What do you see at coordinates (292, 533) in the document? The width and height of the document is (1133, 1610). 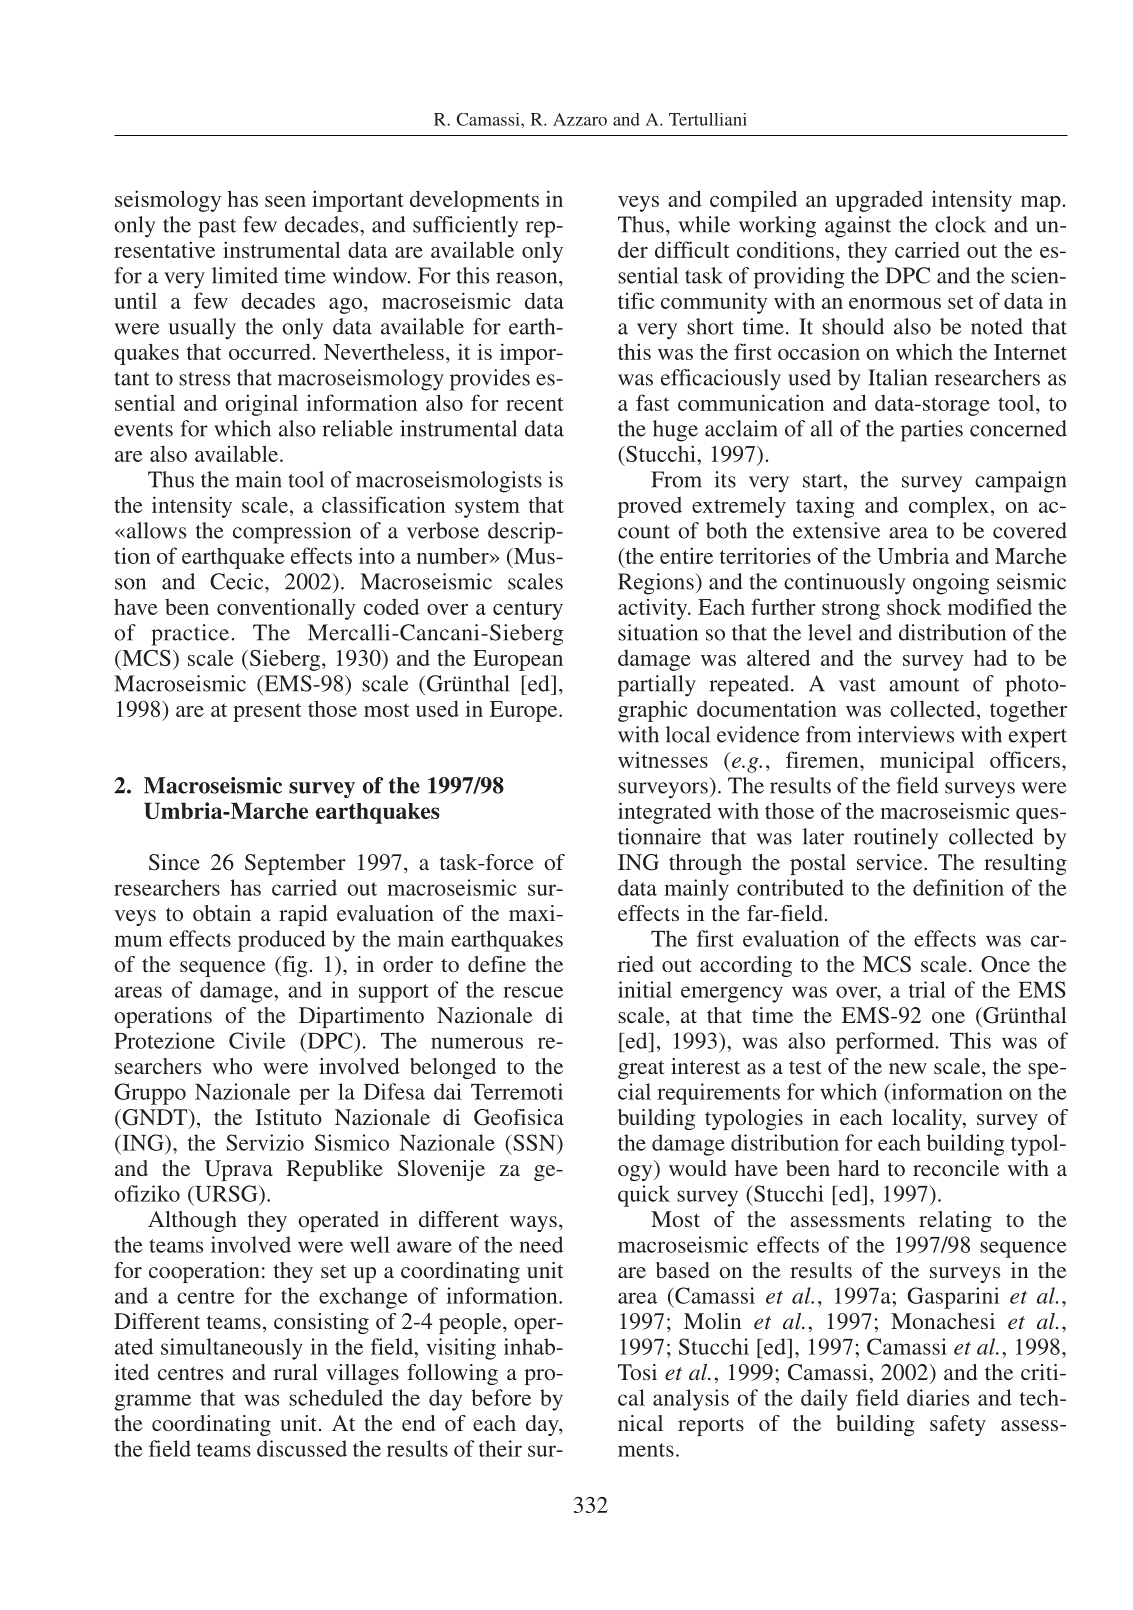 I see `compression` at bounding box center [292, 533].
